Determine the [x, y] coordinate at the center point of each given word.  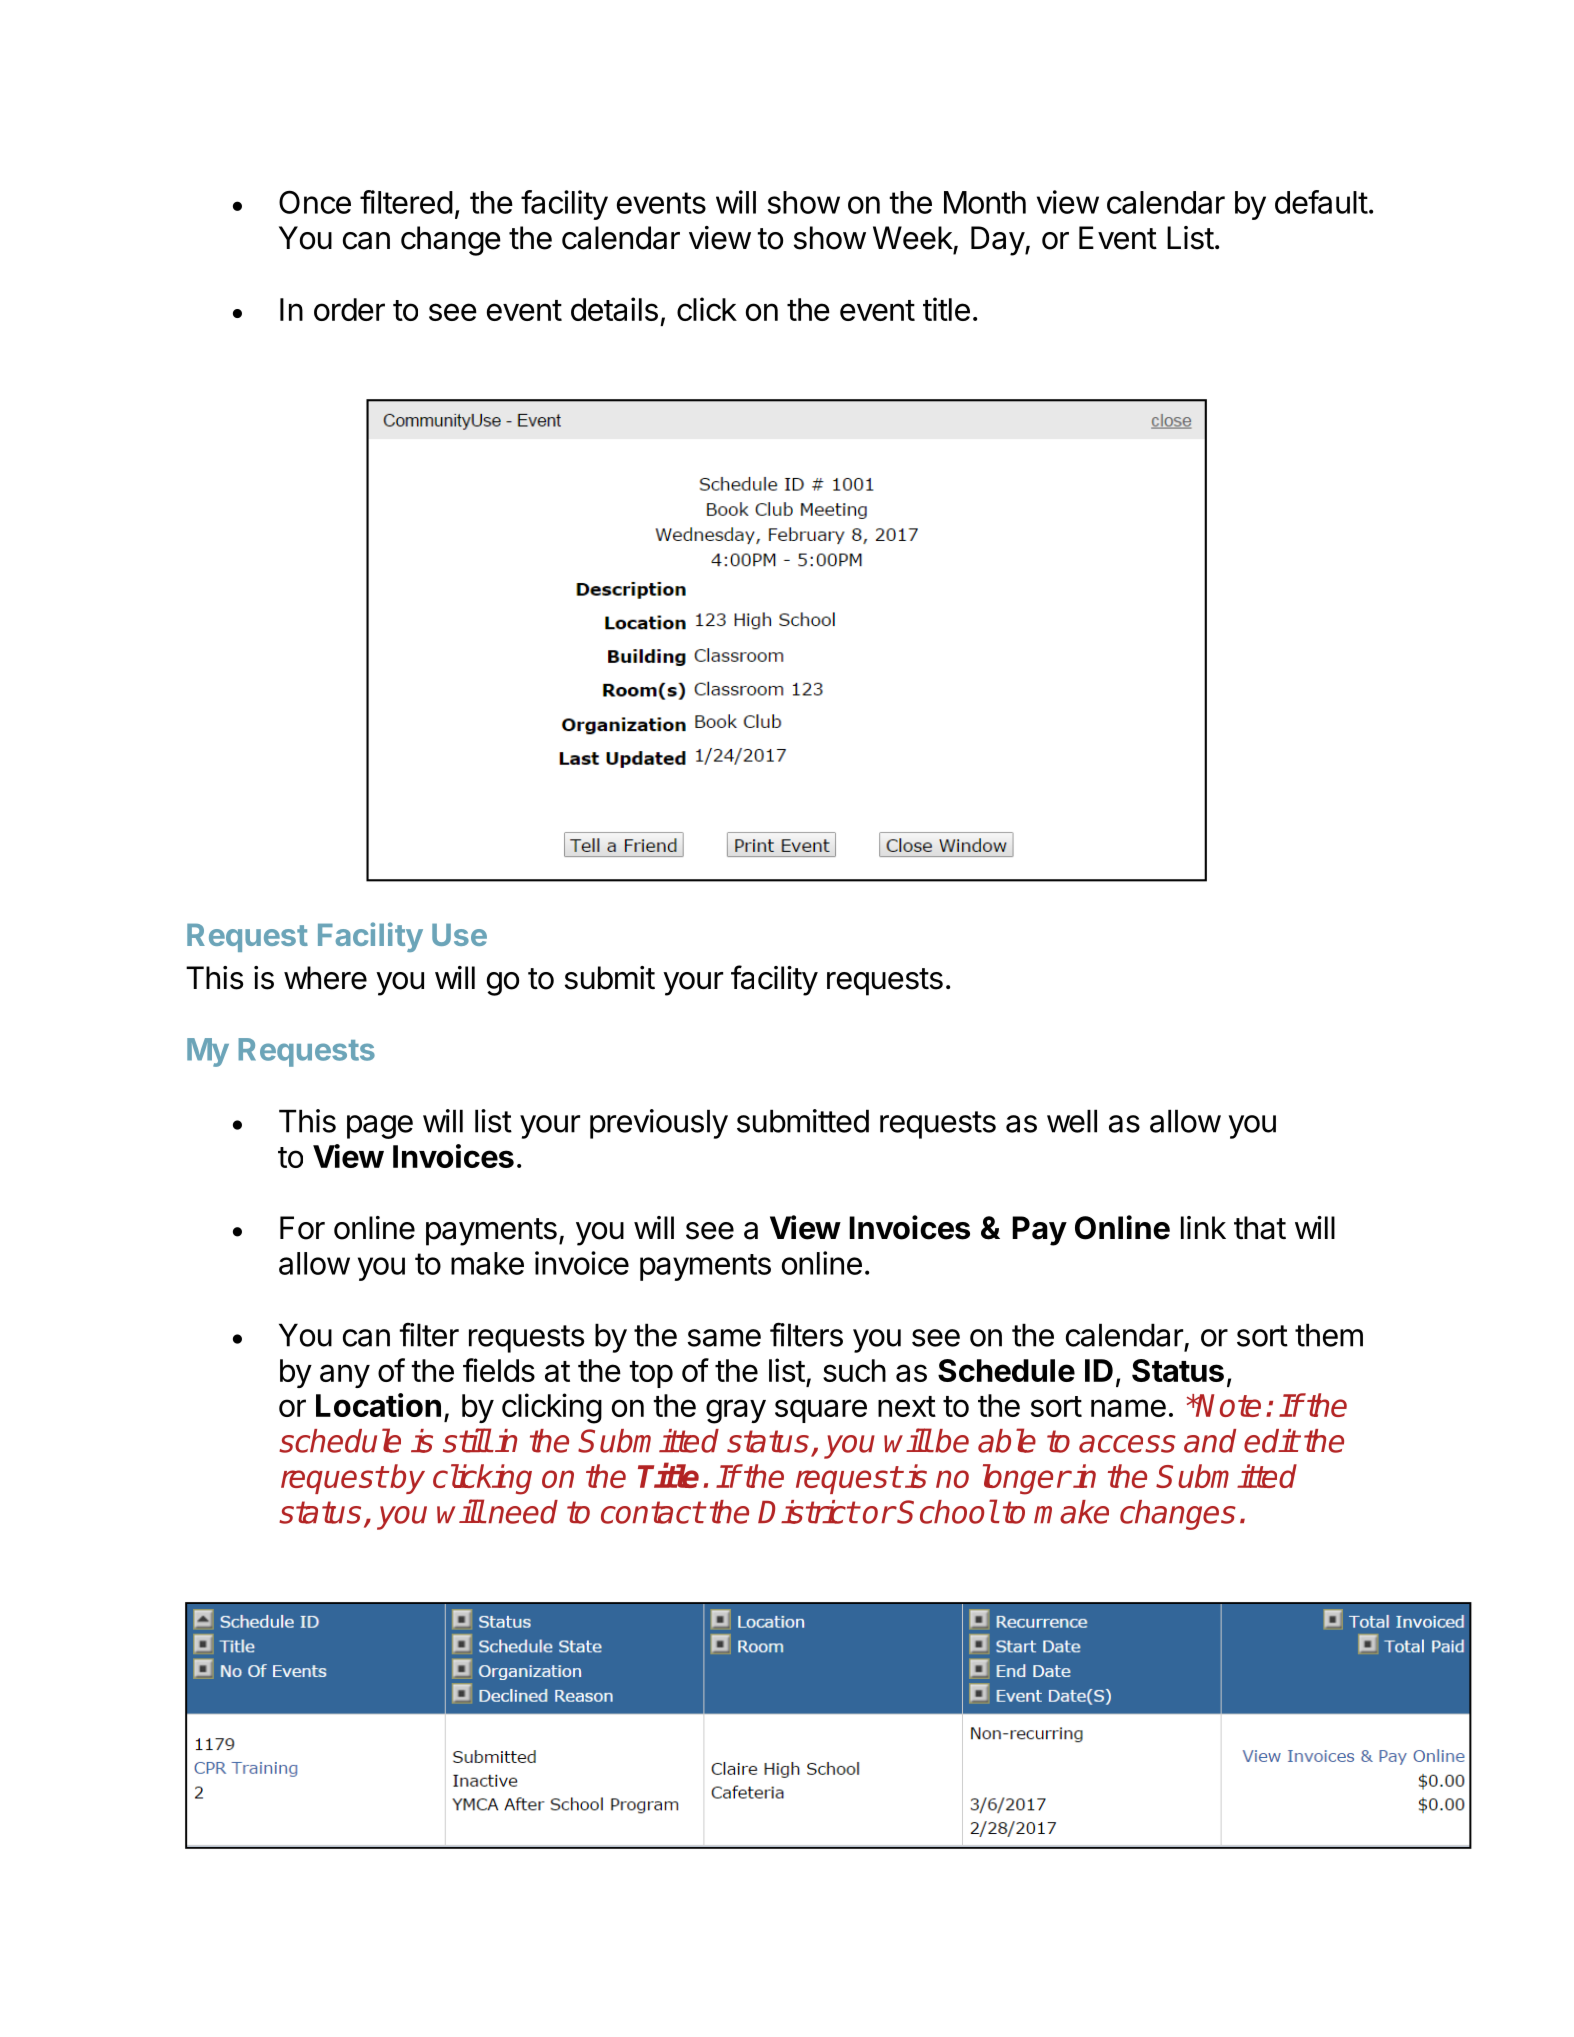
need [523, 1512]
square [821, 1411]
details [614, 309]
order [349, 309]
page [380, 1127]
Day [998, 241]
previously [659, 1124]
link [1203, 1227]
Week [913, 238]
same [724, 1338]
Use [459, 935]
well [1072, 1121]
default [1321, 202]
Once [315, 202]
